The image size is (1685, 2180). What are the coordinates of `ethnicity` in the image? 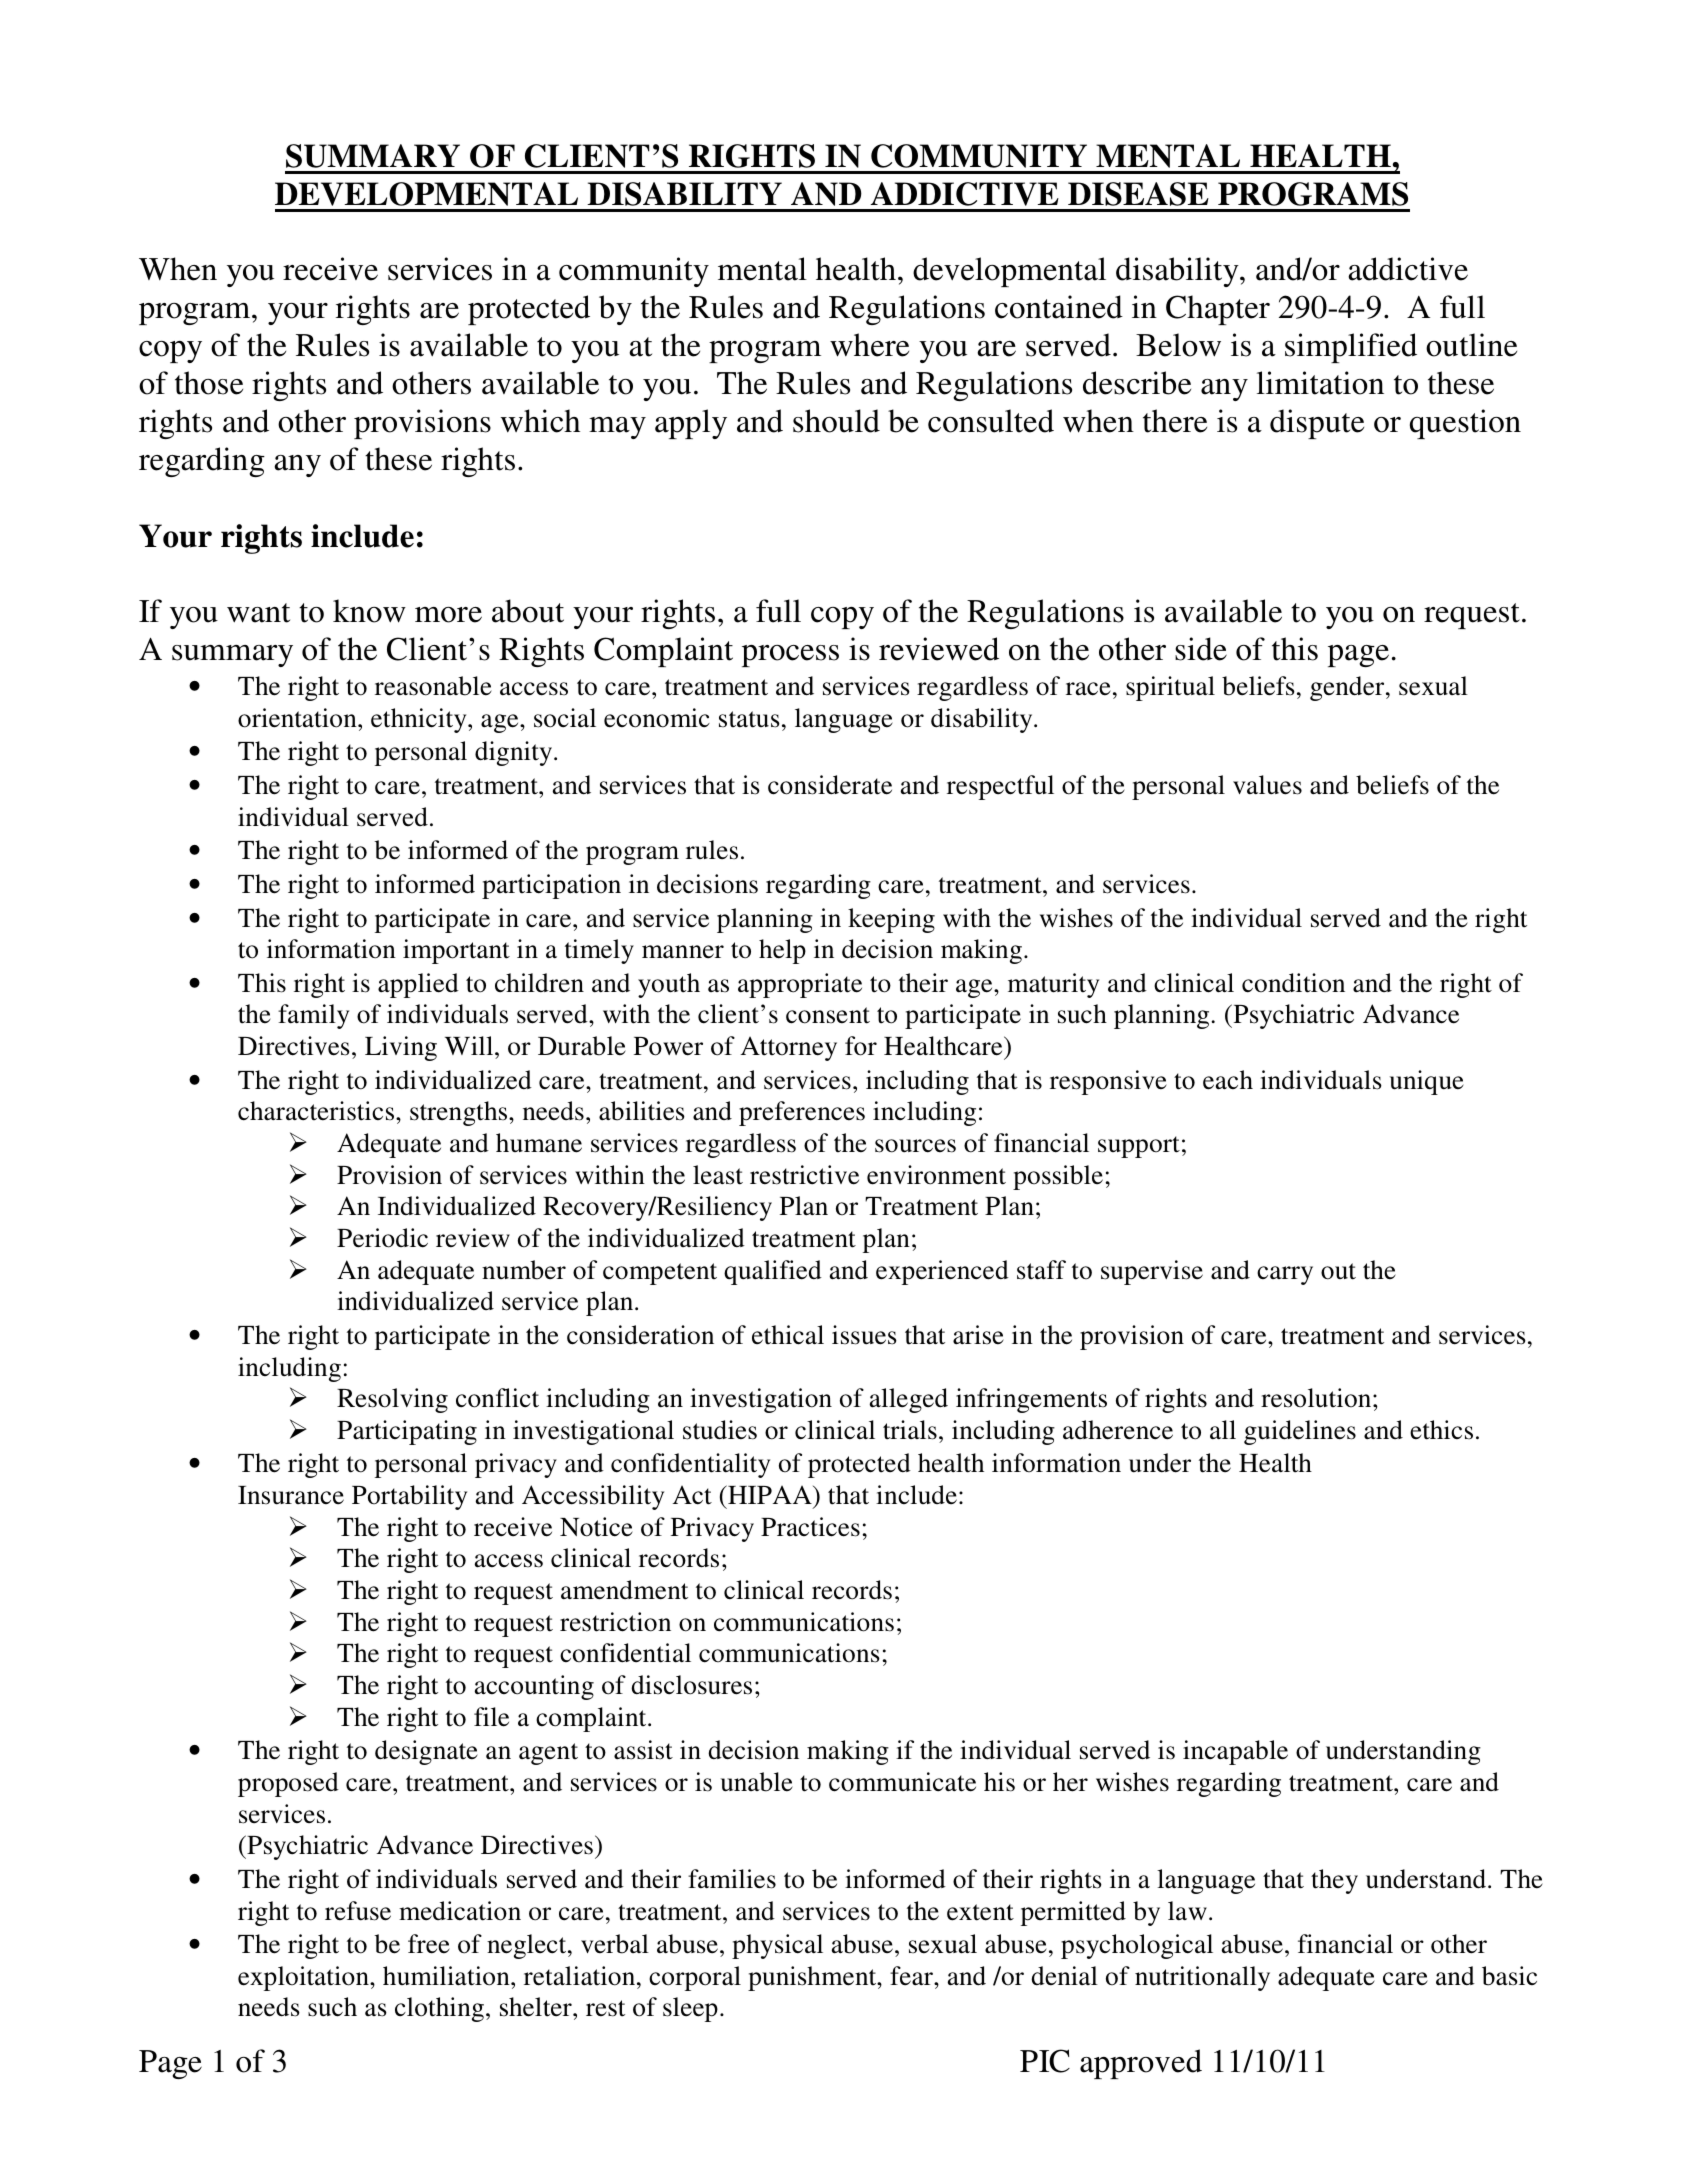 It's located at (420, 720).
